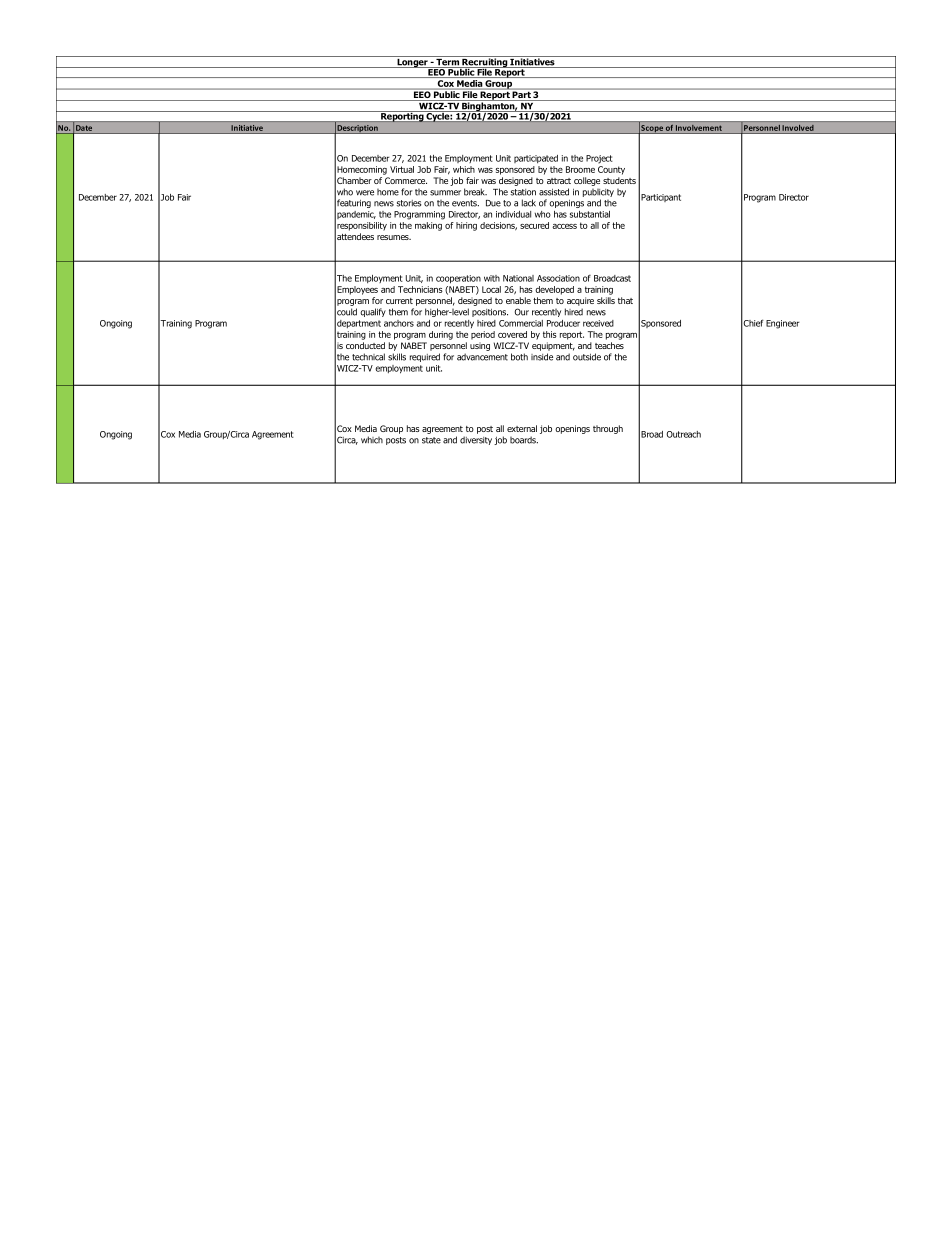 Image resolution: width=952 pixels, height=1233 pixels. I want to click on Date, so click(84, 128).
